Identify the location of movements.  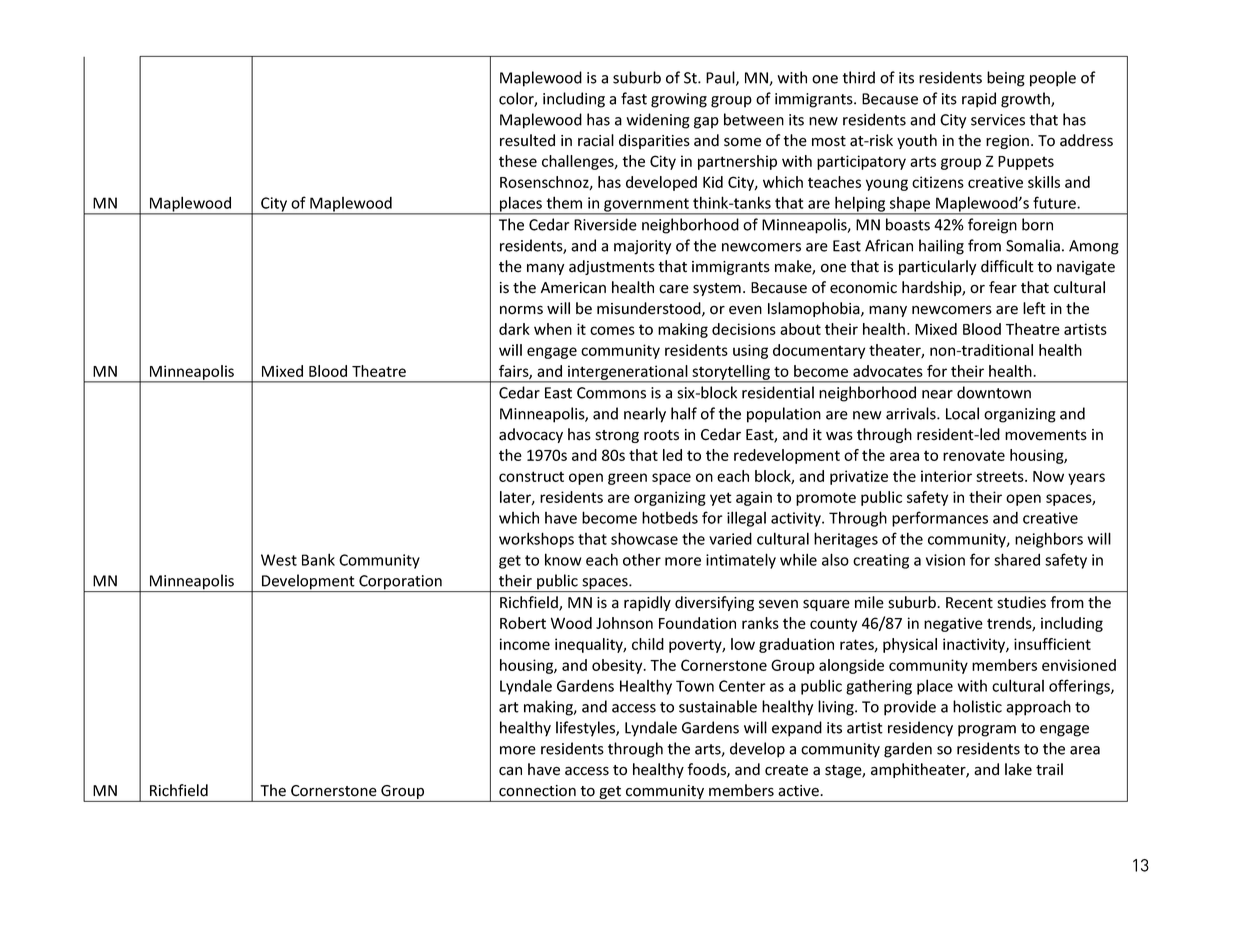
(1046, 435).
